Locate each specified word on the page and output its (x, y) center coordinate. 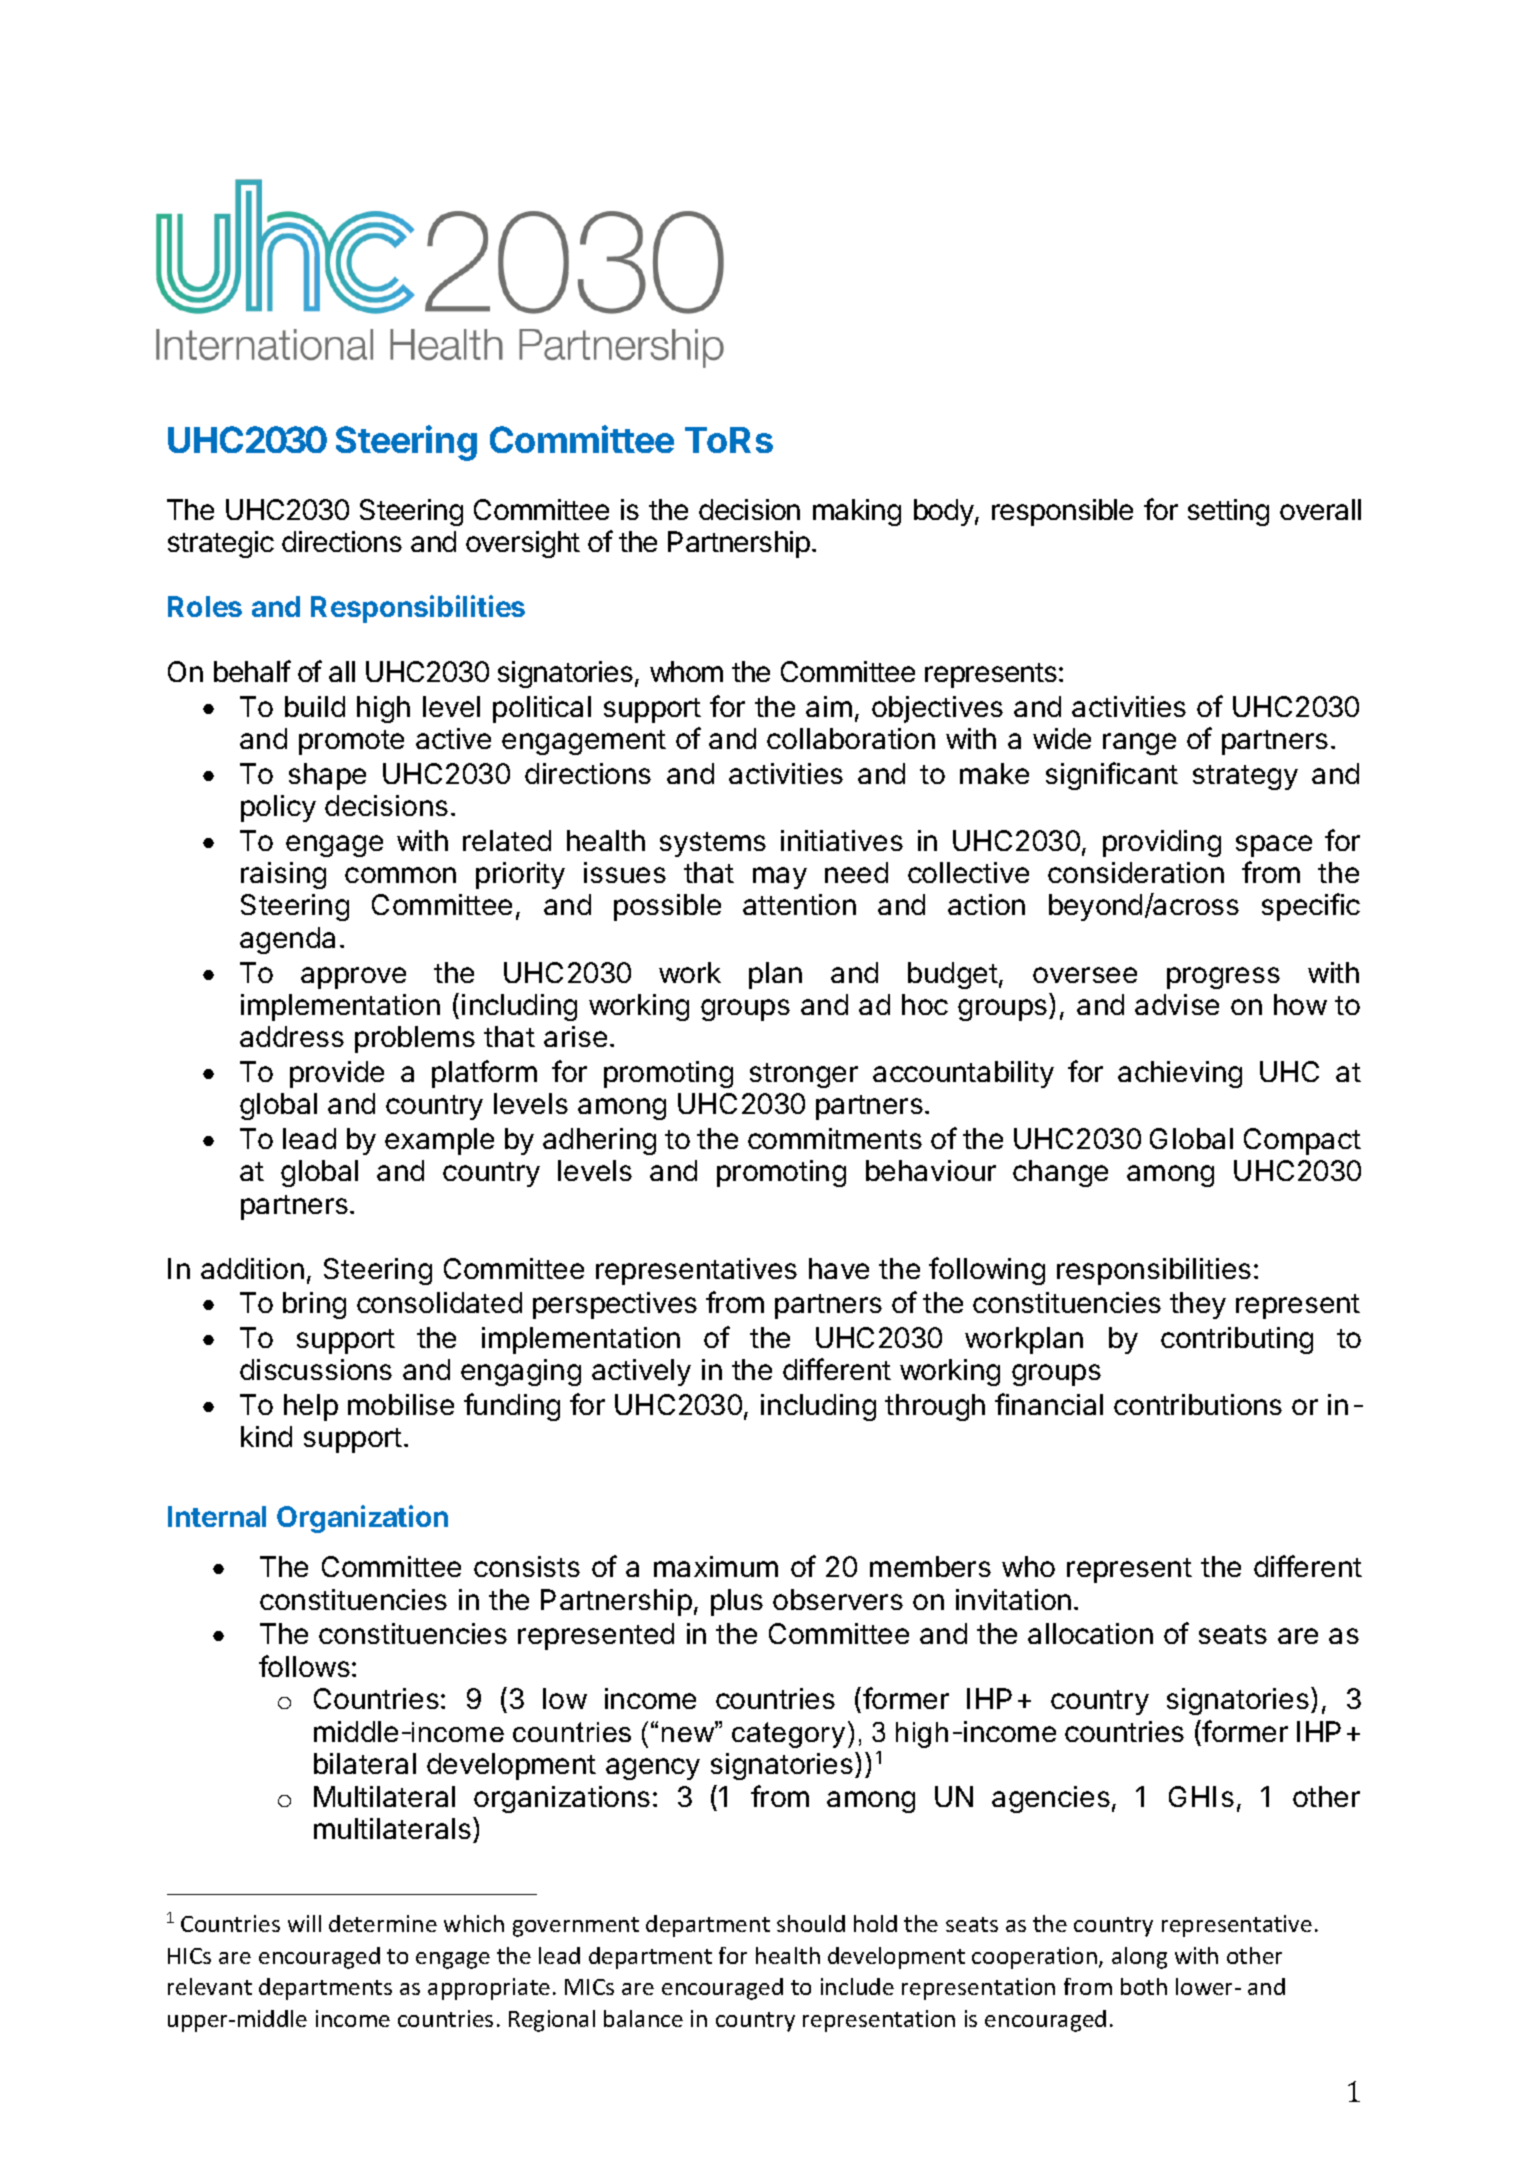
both (1144, 1986)
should (811, 1923)
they (1198, 1305)
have (839, 1268)
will (304, 1923)
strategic (221, 544)
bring (314, 1305)
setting (1228, 512)
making (857, 512)
